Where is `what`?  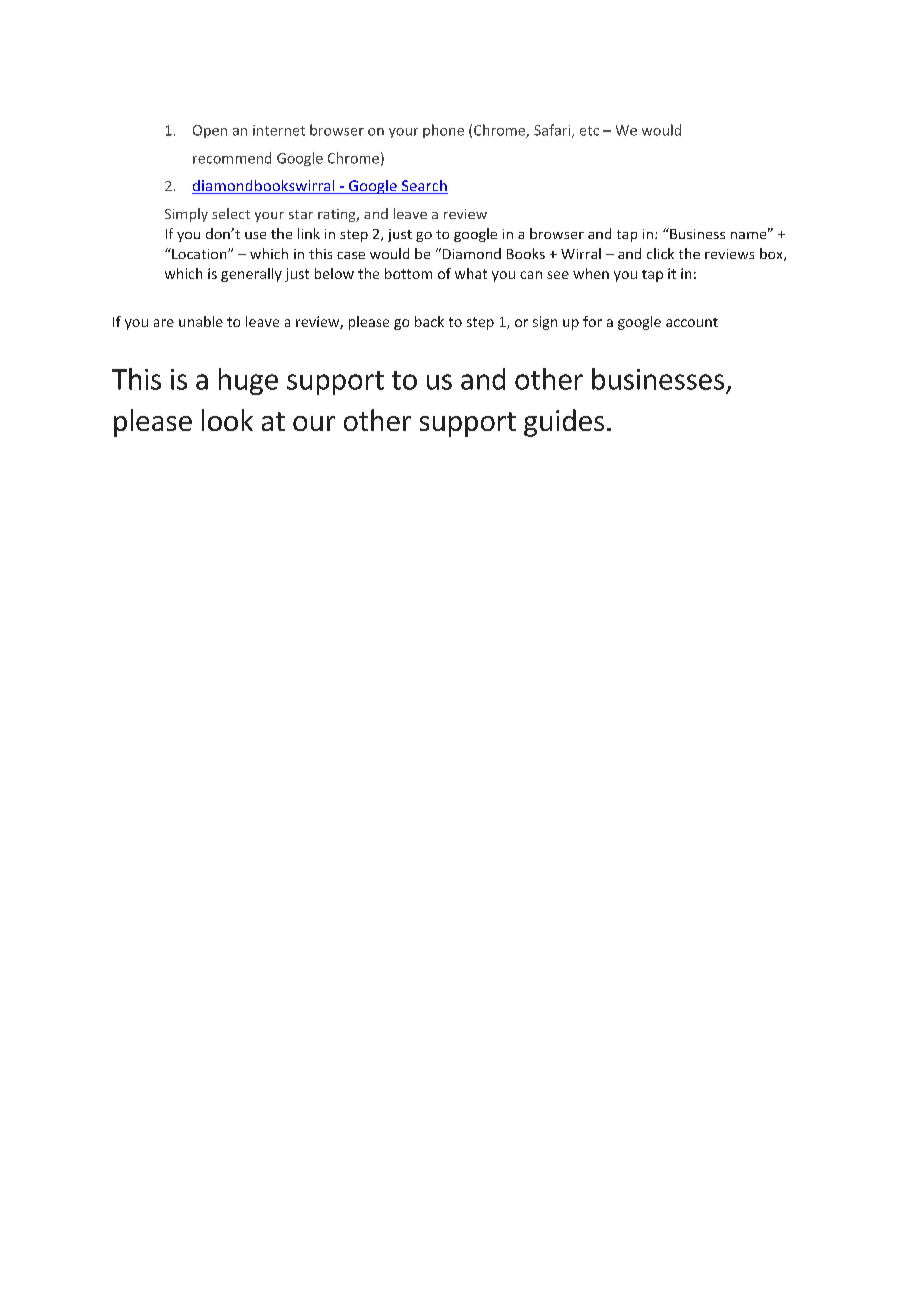
what is located at coordinates (471, 273).
